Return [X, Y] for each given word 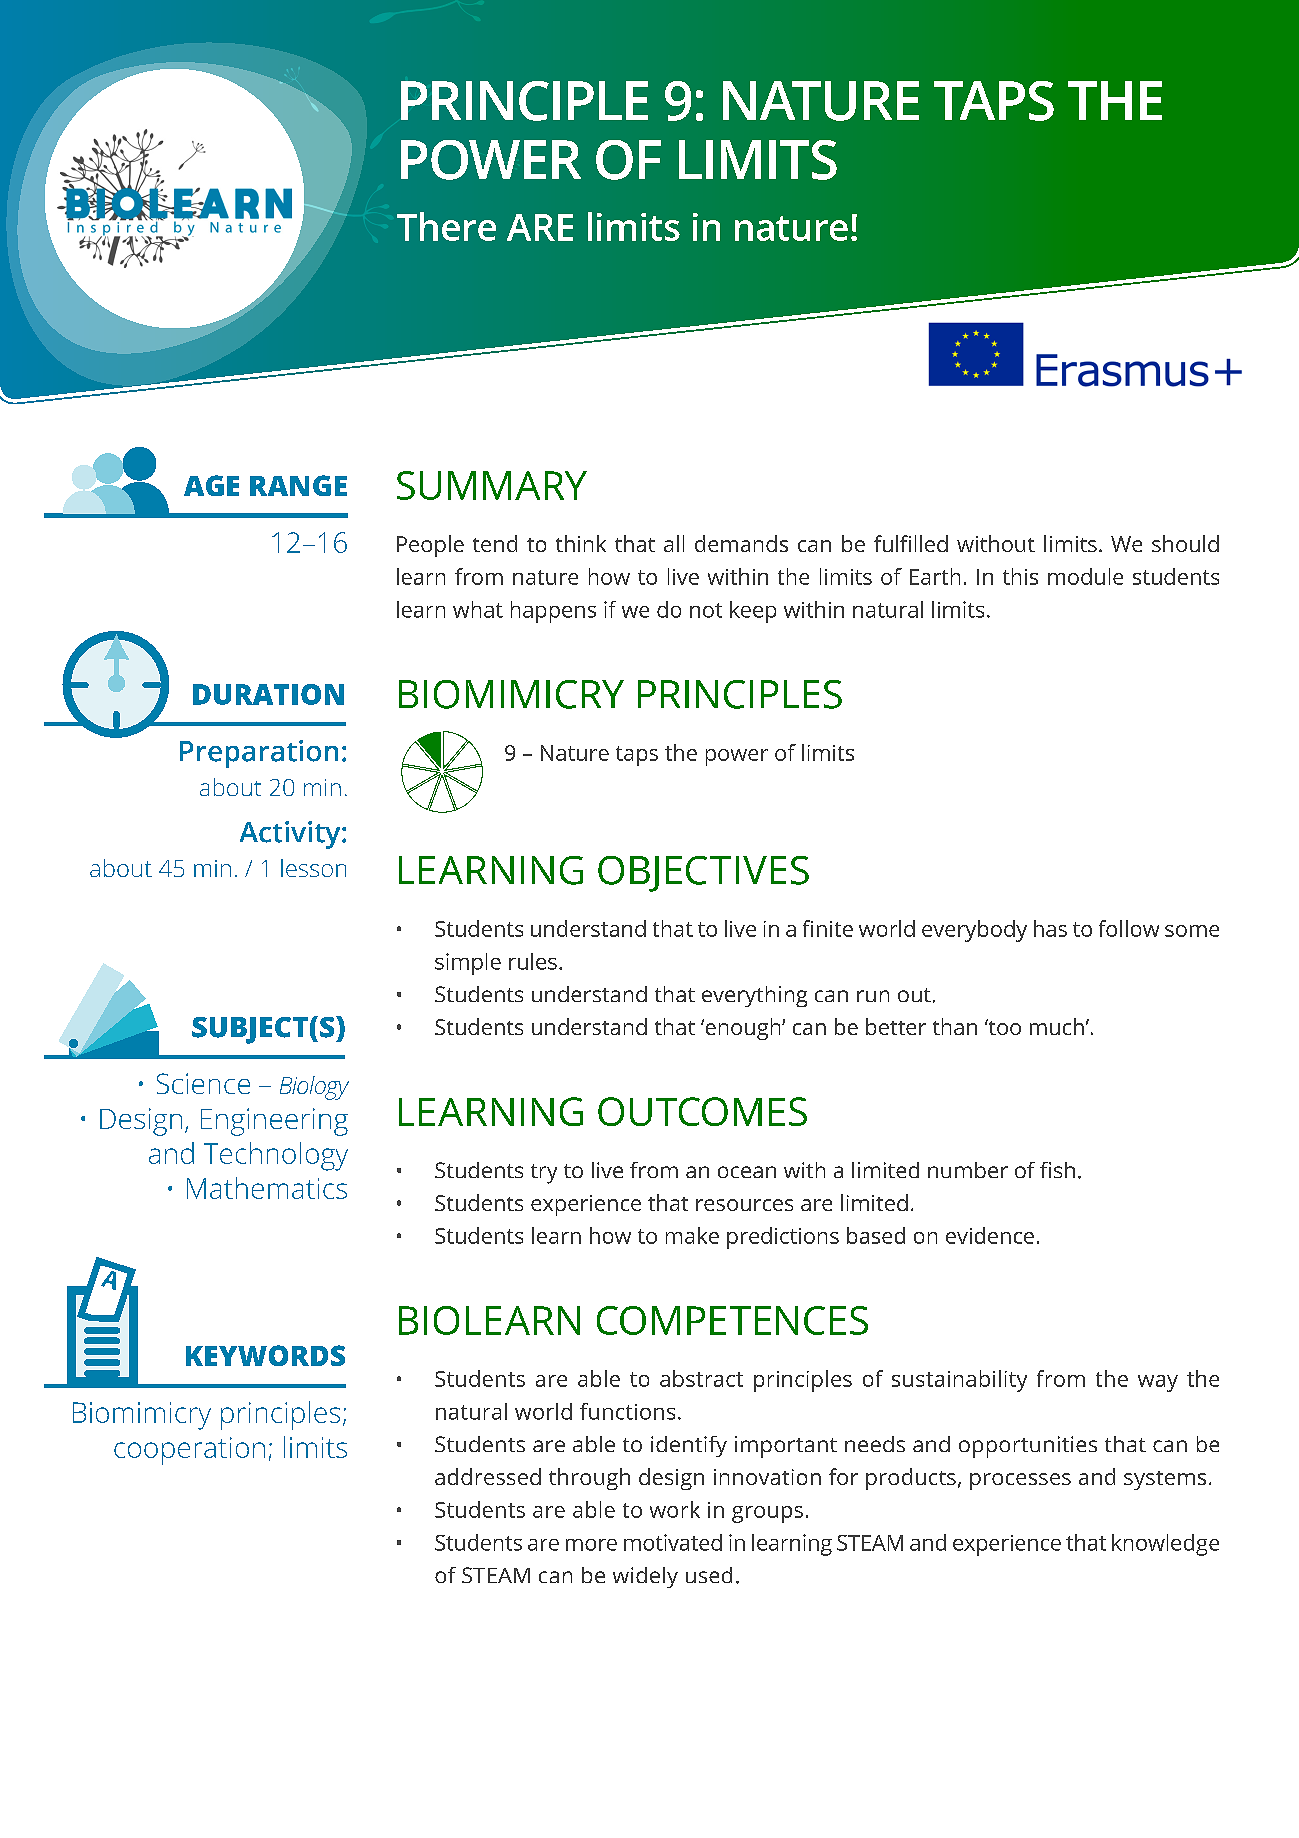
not [706, 610]
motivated [673, 1542]
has [1050, 928]
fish [1057, 1170]
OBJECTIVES [703, 874]
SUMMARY [492, 485]
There [446, 226]
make [692, 1235]
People [430, 546]
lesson [313, 868]
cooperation [189, 1451]
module [1085, 576]
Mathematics [267, 1188]
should [1185, 543]
